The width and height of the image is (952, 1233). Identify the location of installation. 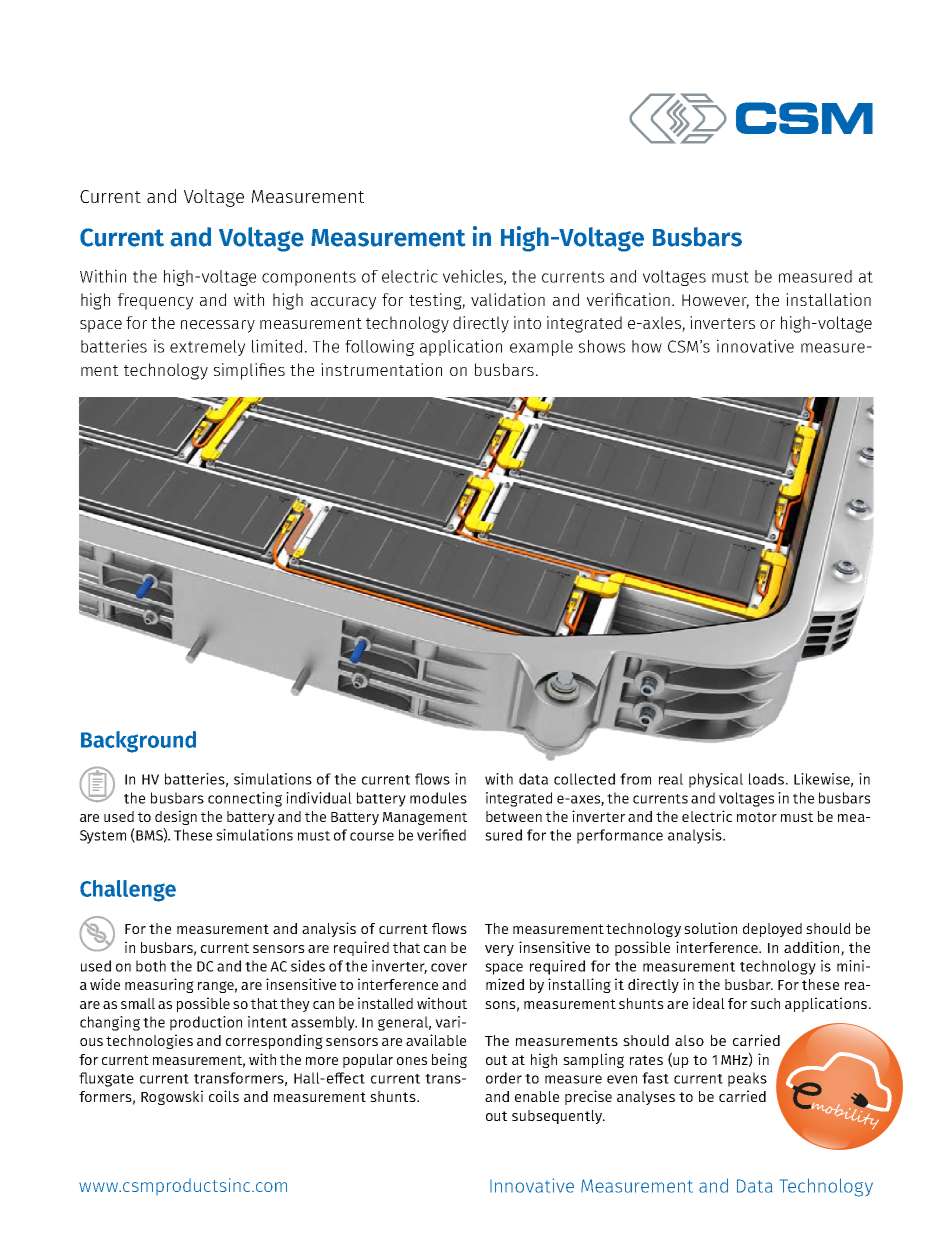
(828, 299).
